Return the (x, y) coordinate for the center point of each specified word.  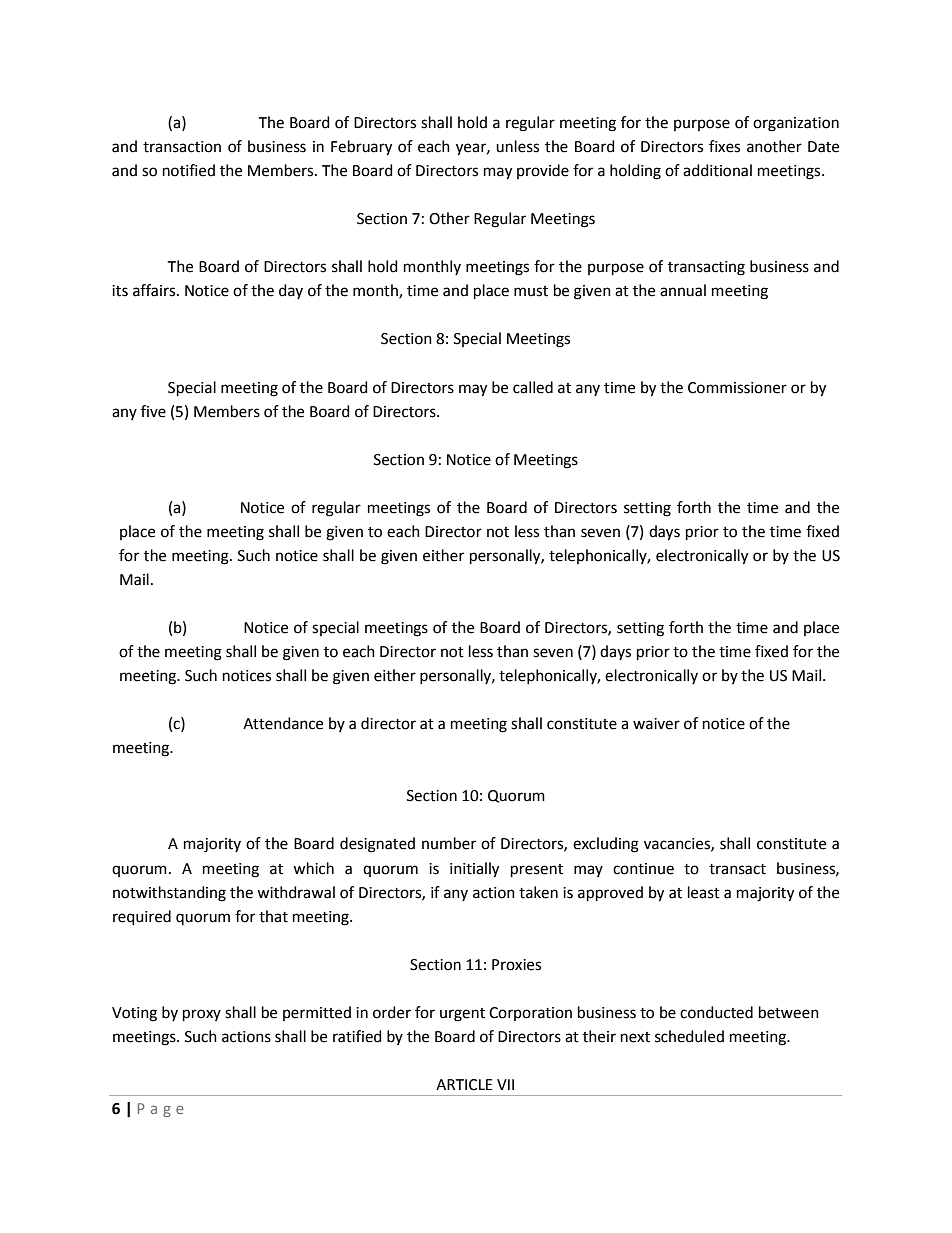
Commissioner (737, 388)
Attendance (283, 723)
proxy (202, 1015)
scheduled (689, 1036)
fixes (724, 146)
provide (543, 171)
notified (189, 170)
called (533, 387)
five (153, 411)
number (449, 843)
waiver (656, 724)
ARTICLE (464, 1085)
